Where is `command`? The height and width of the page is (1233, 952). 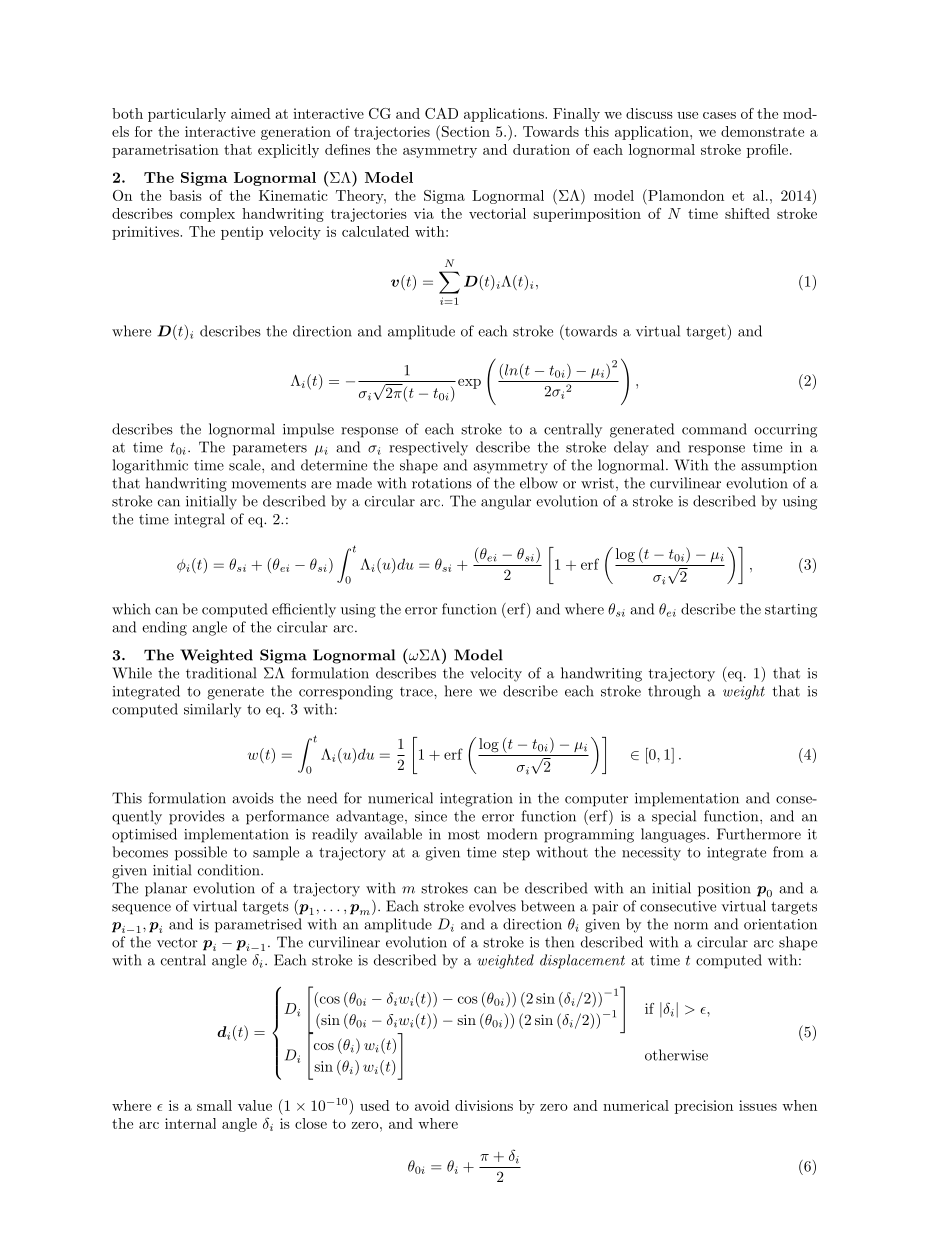 command is located at coordinates (714, 429).
